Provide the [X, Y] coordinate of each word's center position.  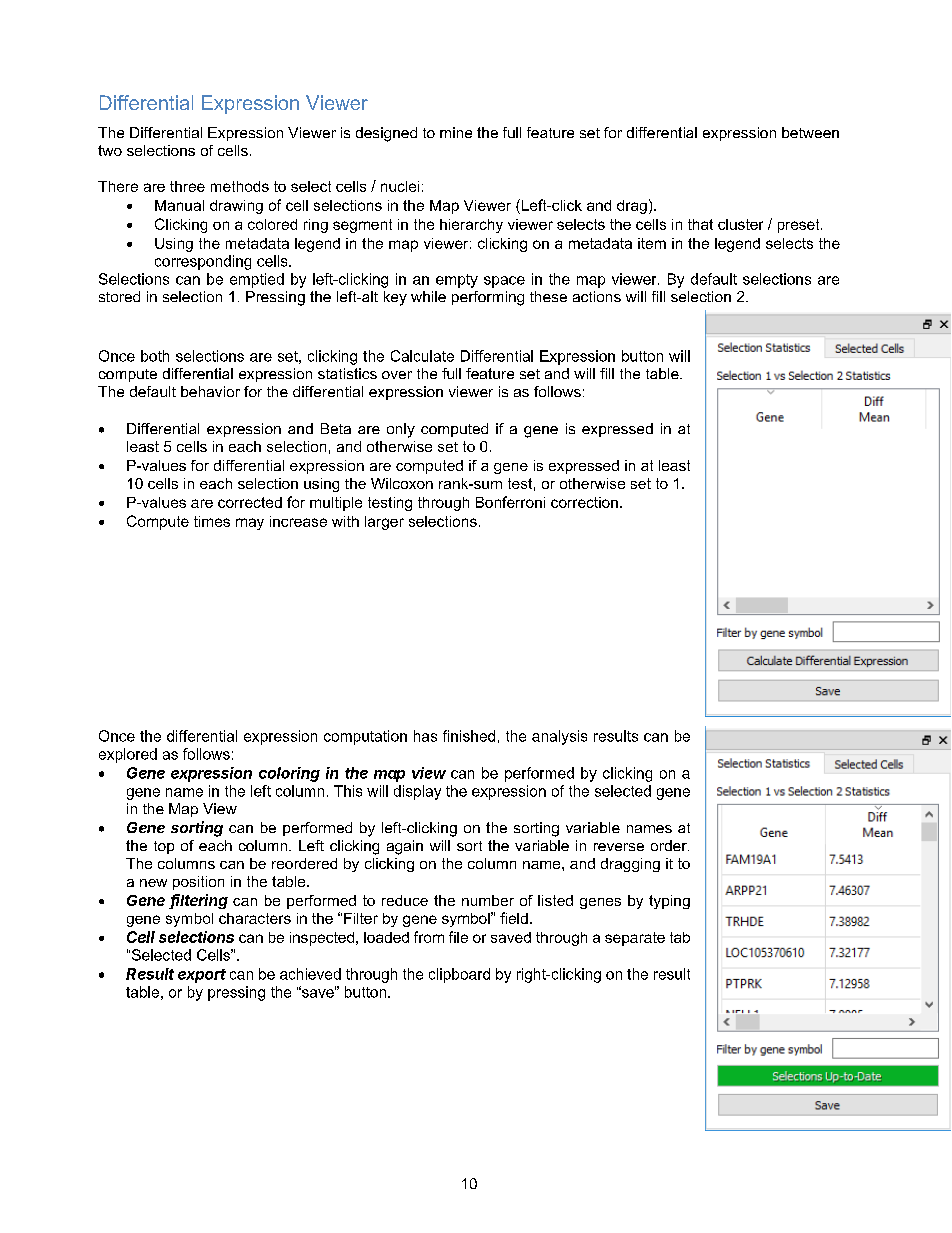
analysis [559, 737]
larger [384, 523]
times [212, 521]
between [810, 132]
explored [128, 755]
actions [597, 296]
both [155, 356]
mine [456, 132]
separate [635, 939]
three [187, 186]
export [202, 976]
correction [584, 502]
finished [469, 736]
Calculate [422, 356]
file [458, 937]
